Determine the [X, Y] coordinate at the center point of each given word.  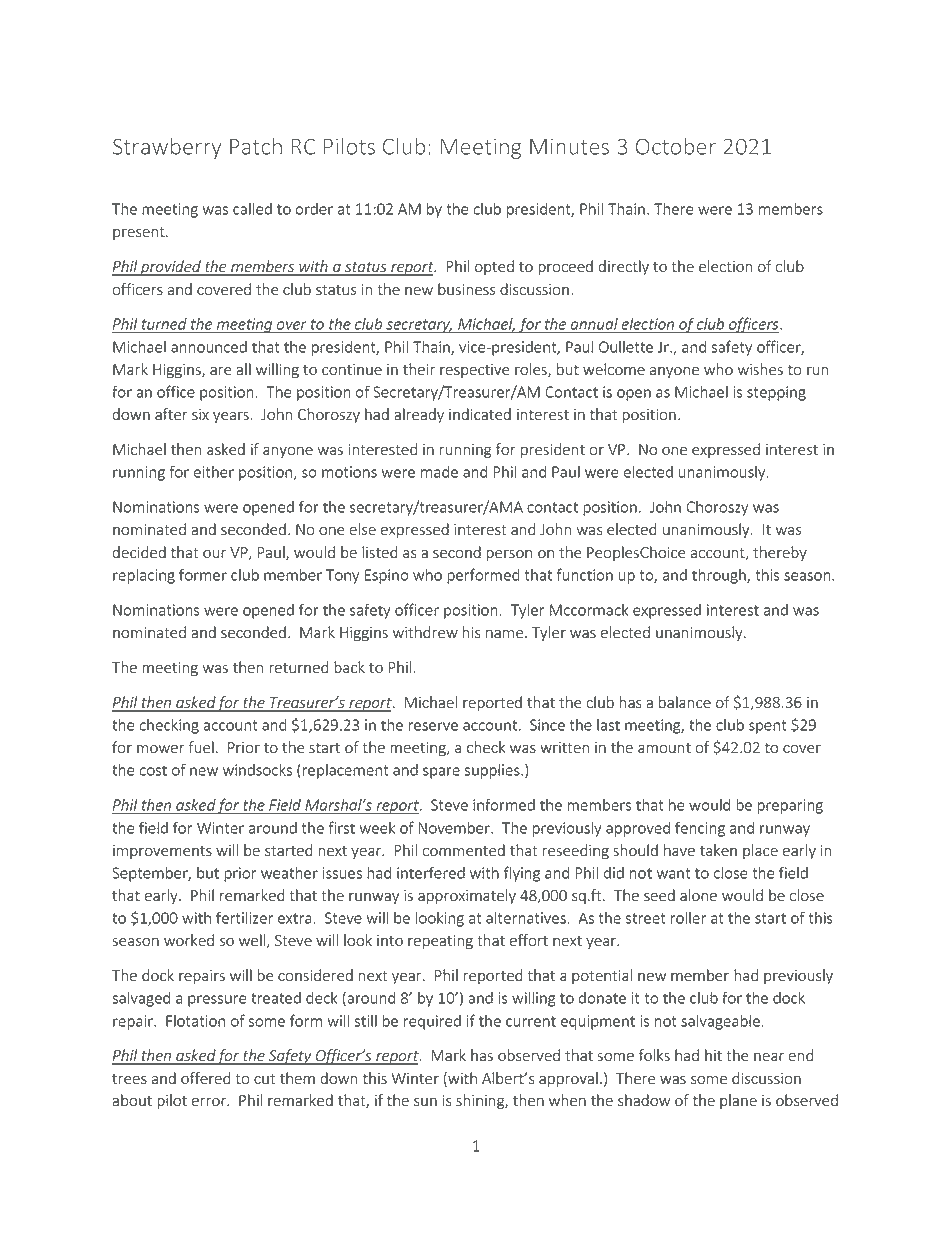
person [509, 555]
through [720, 576]
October [676, 146]
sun [425, 1102]
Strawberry [167, 148]
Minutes [569, 146]
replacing [144, 576]
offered [205, 1078]
